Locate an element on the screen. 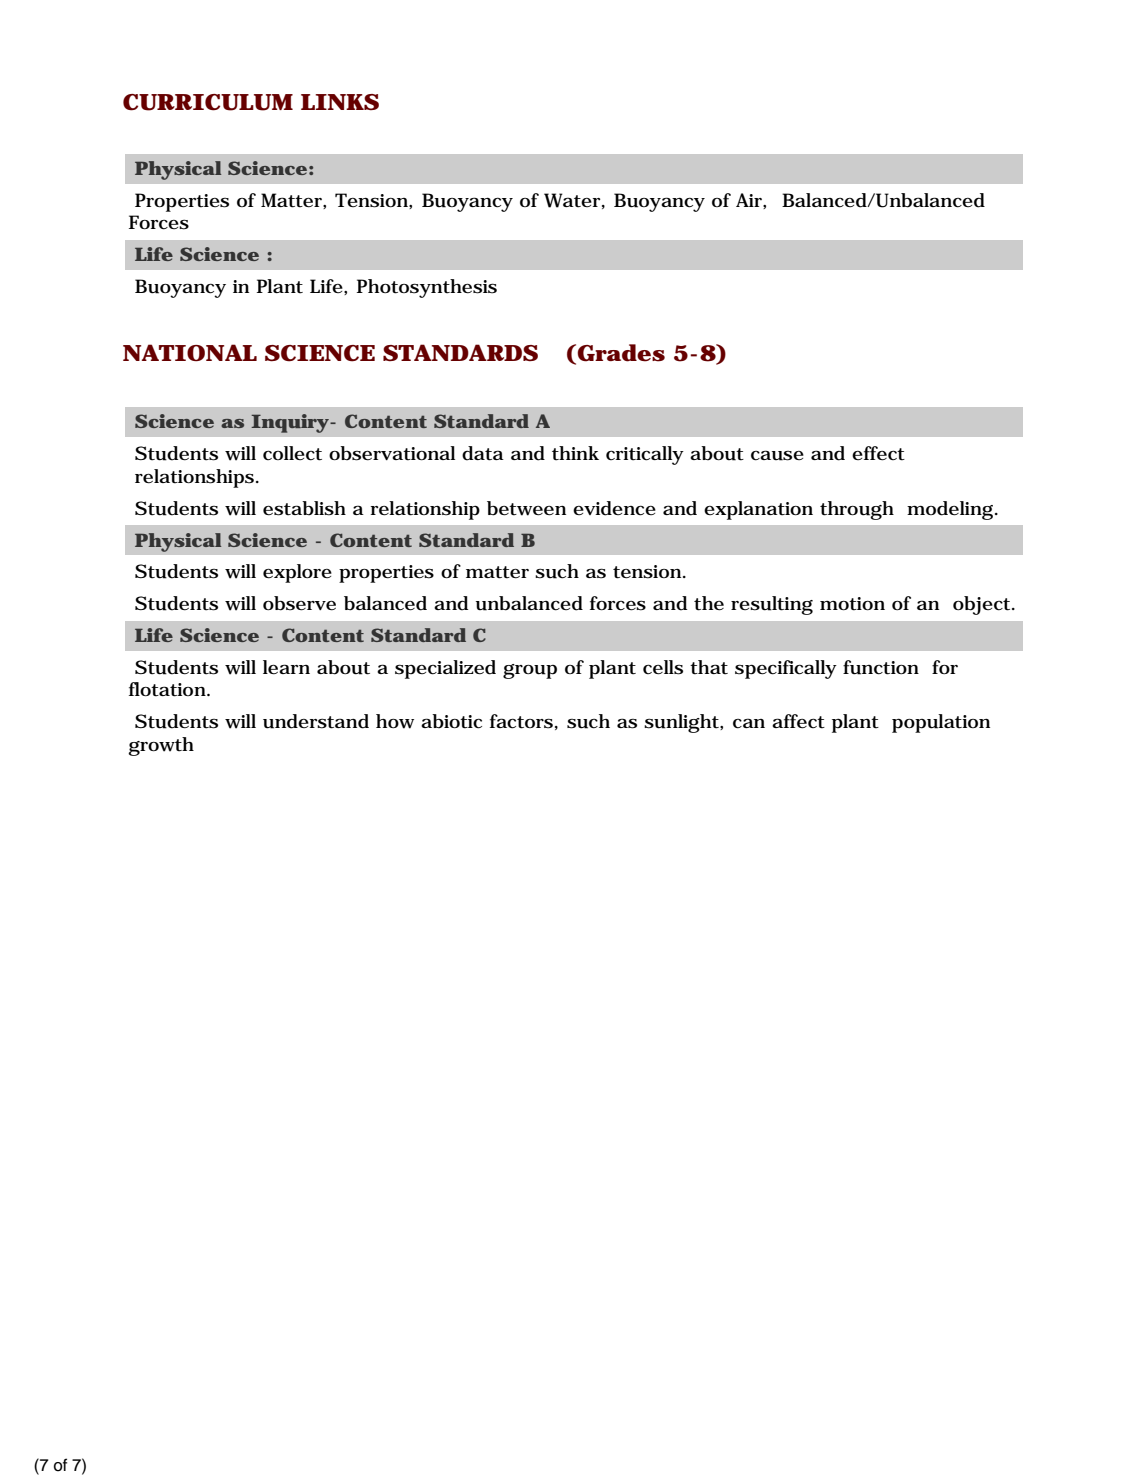 Image resolution: width=1147 pixels, height=1484 pixels. CURRICULUM is located at coordinates (208, 102).
